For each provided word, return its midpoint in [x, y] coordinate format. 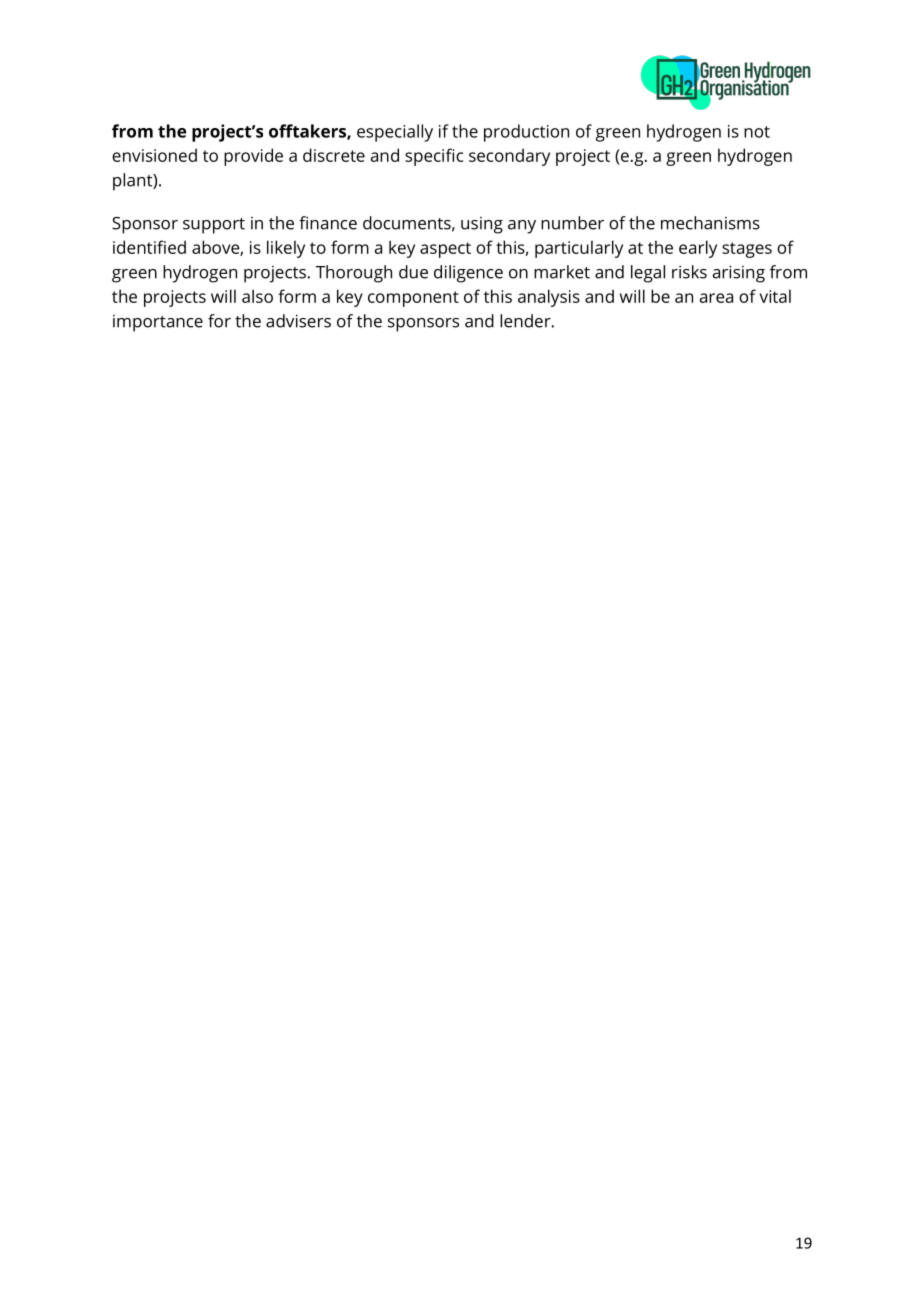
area [716, 298]
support [214, 226]
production [526, 133]
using [482, 225]
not [757, 132]
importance [158, 323]
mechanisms [710, 223]
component [413, 299]
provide [253, 157]
